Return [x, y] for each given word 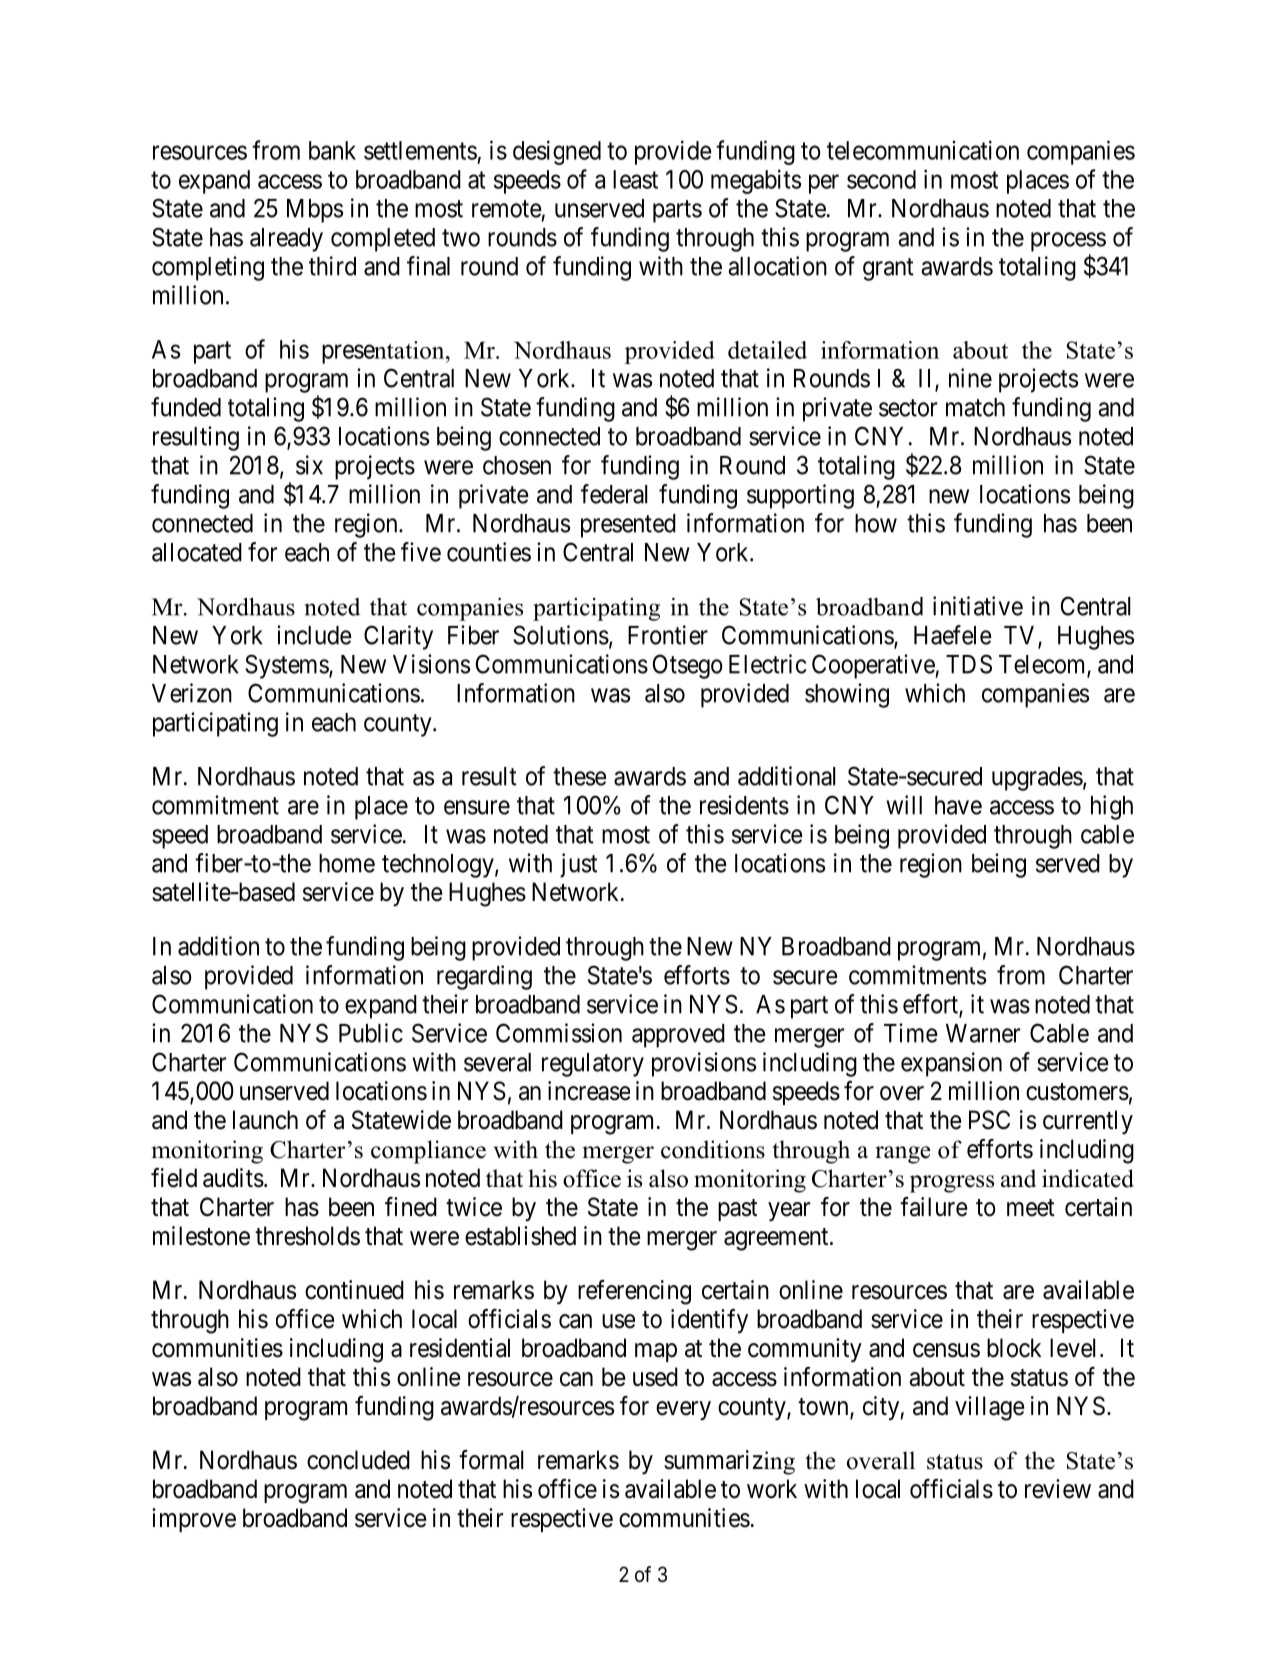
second [881, 179]
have [958, 805]
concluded [358, 1460]
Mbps [315, 211]
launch [265, 1120]
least [635, 179]
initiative [978, 606]
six [309, 465]
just [578, 865]
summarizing [729, 1462]
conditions [713, 1149]
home [347, 863]
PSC [989, 1120]
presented [628, 526]
